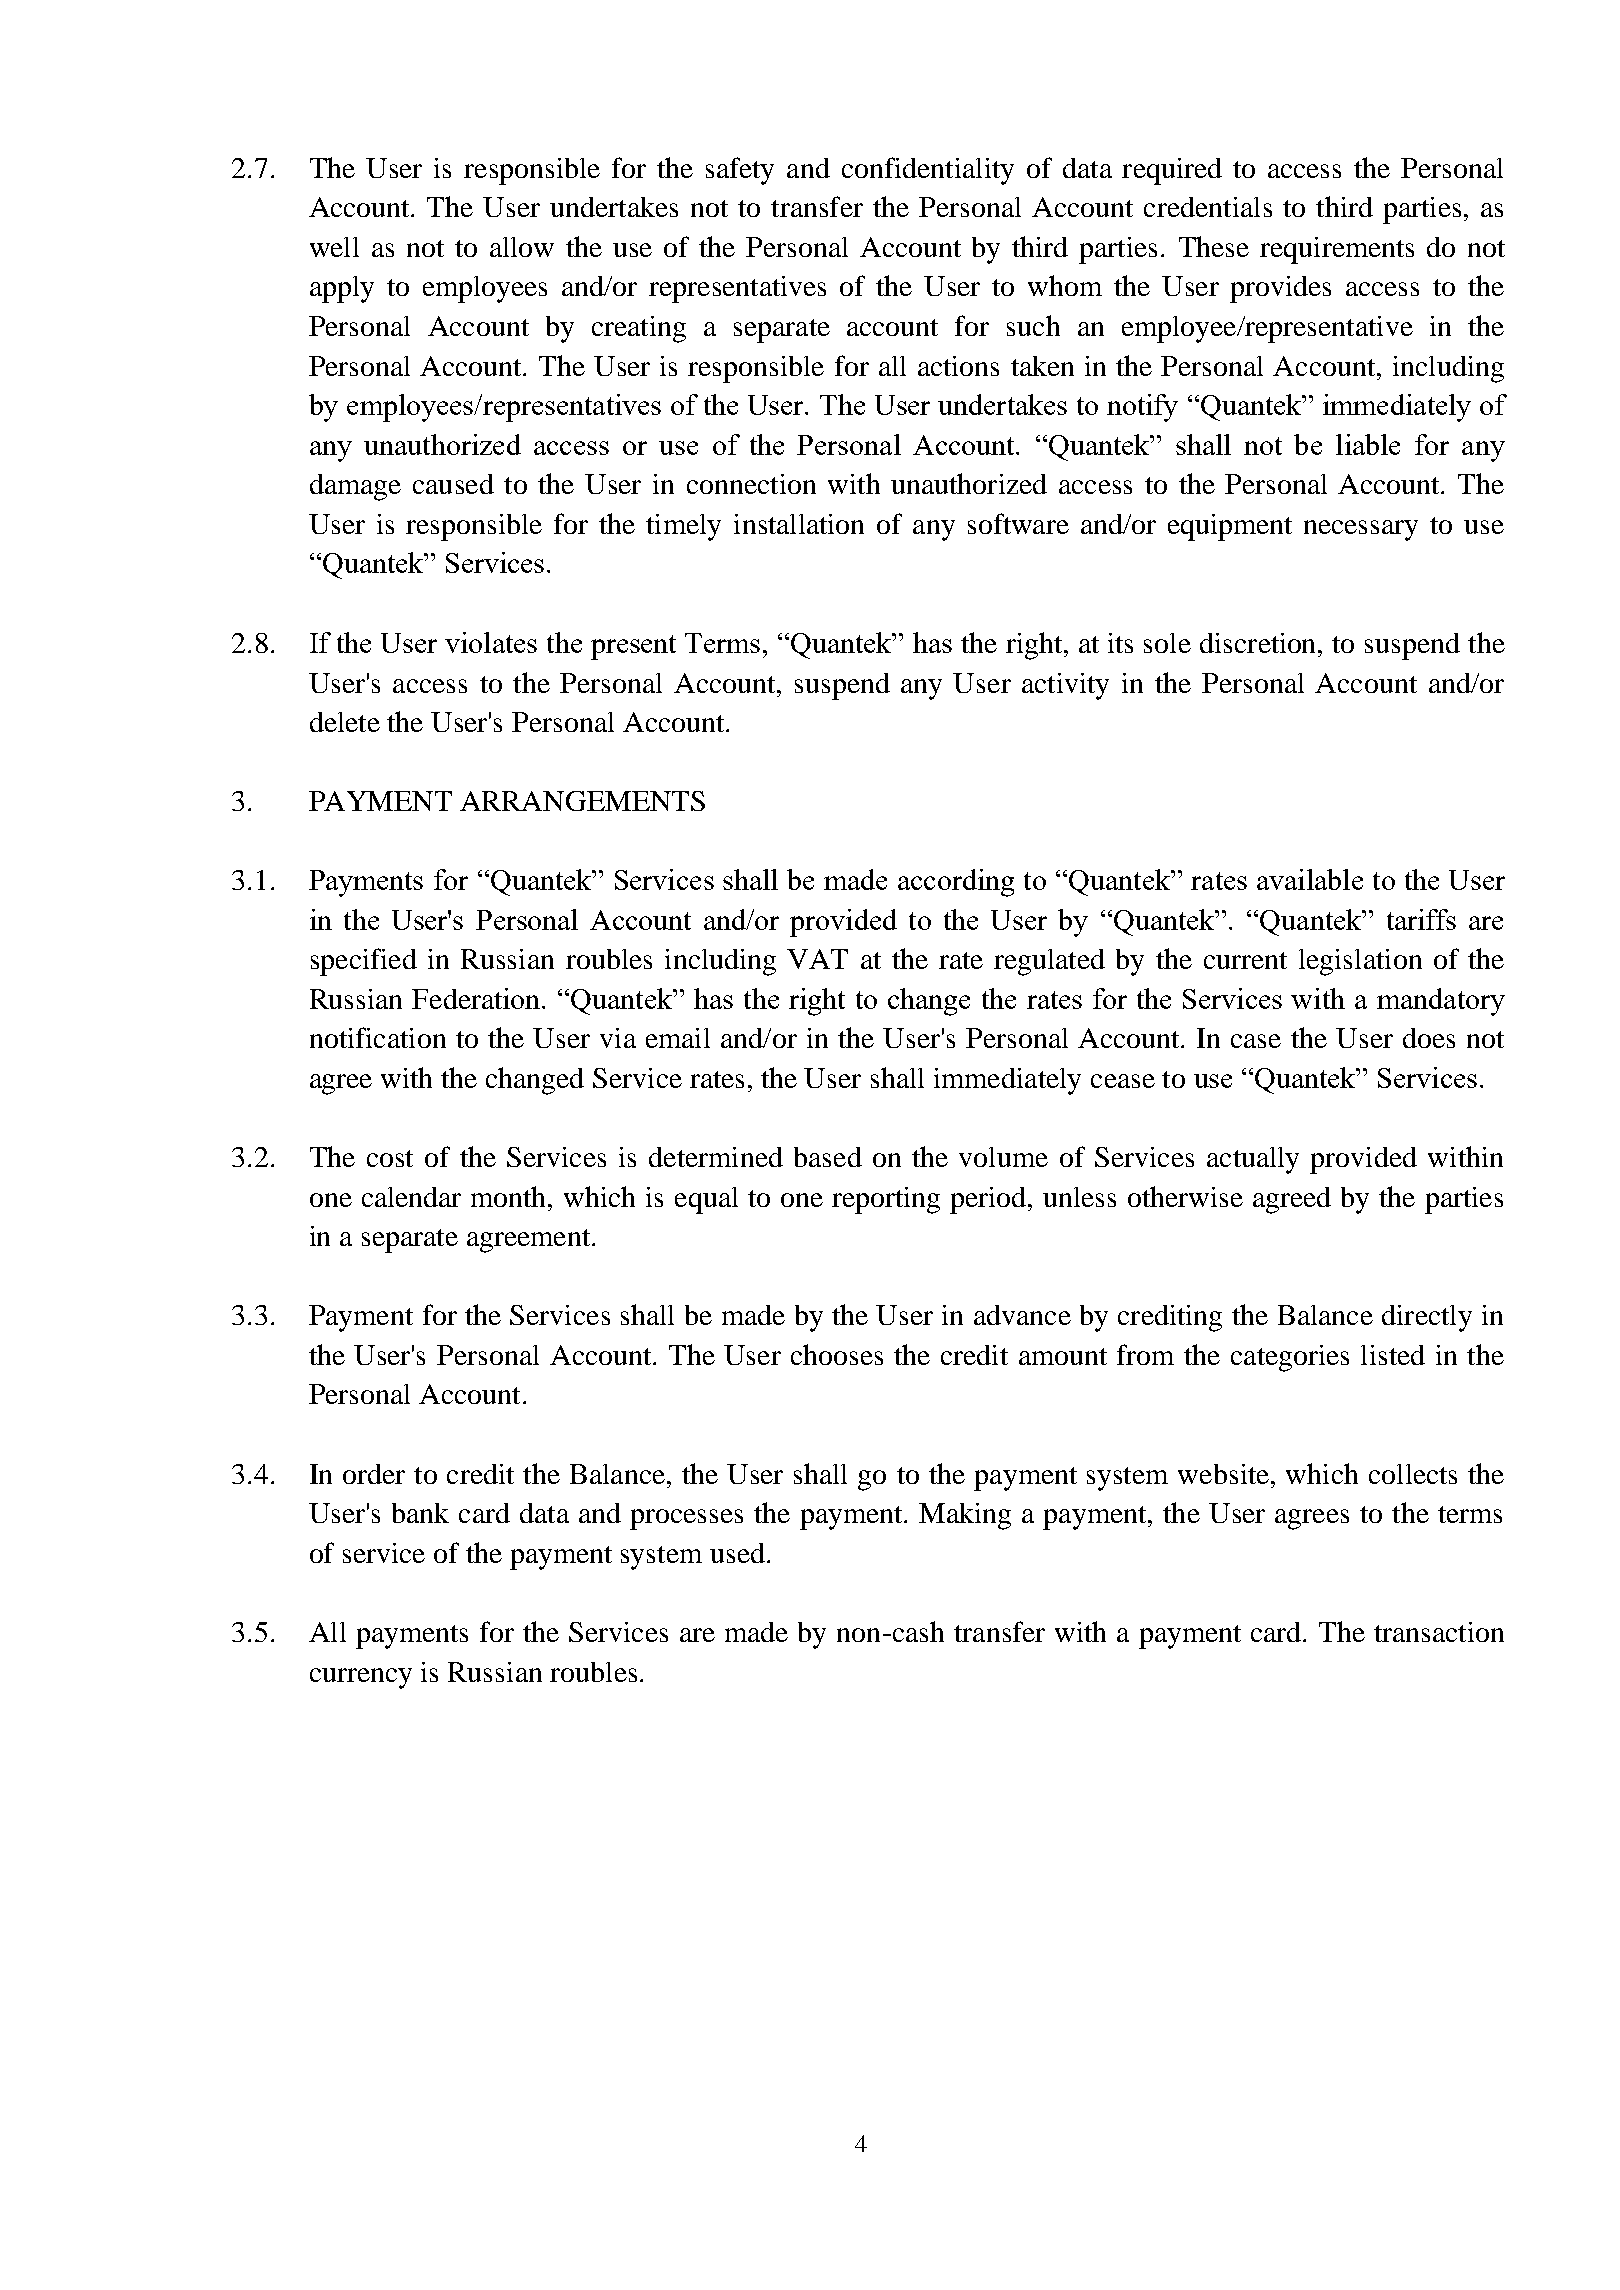  I want to click on allow, so click(522, 247).
